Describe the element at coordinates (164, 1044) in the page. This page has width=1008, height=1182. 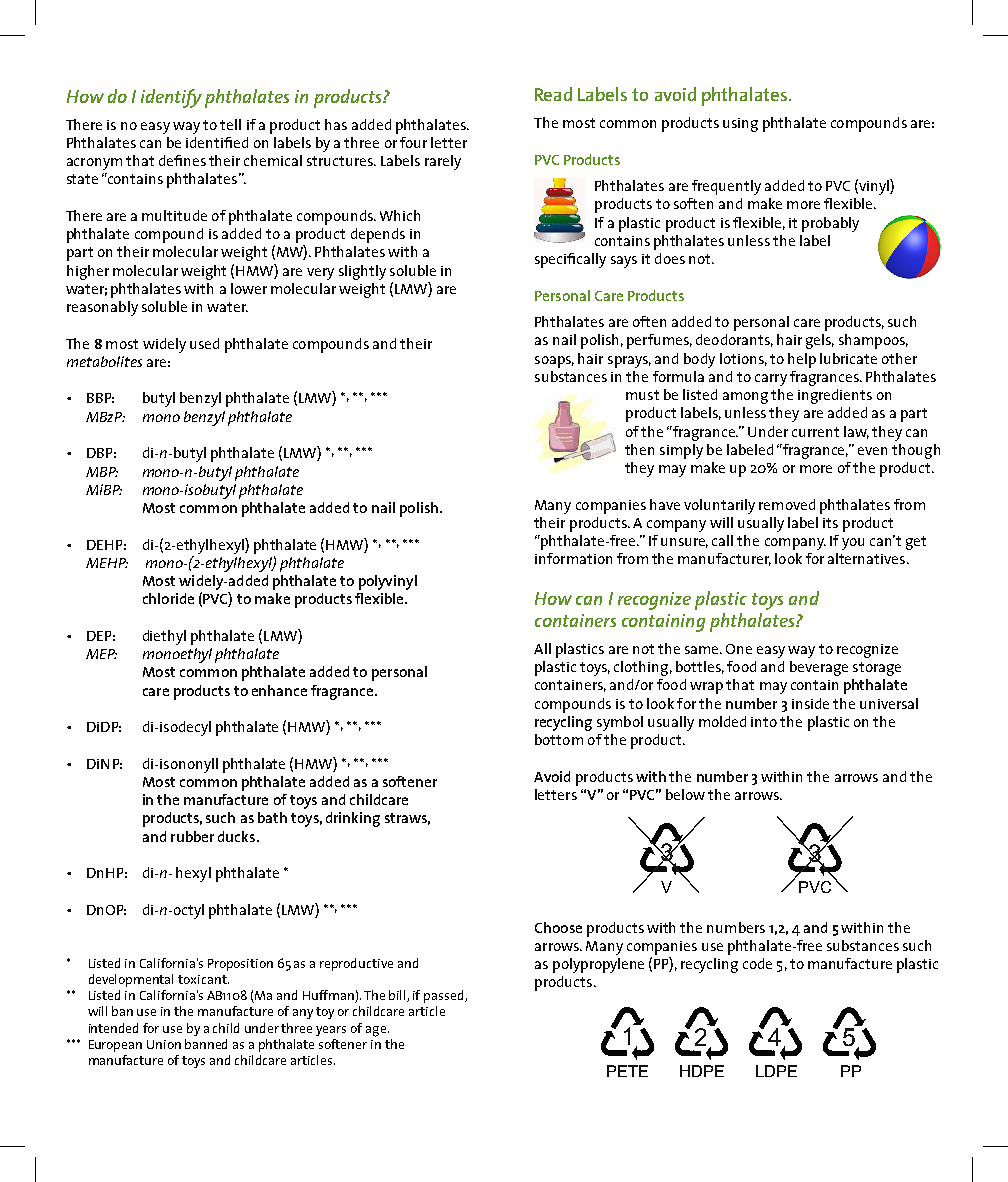
I see `Union` at that location.
